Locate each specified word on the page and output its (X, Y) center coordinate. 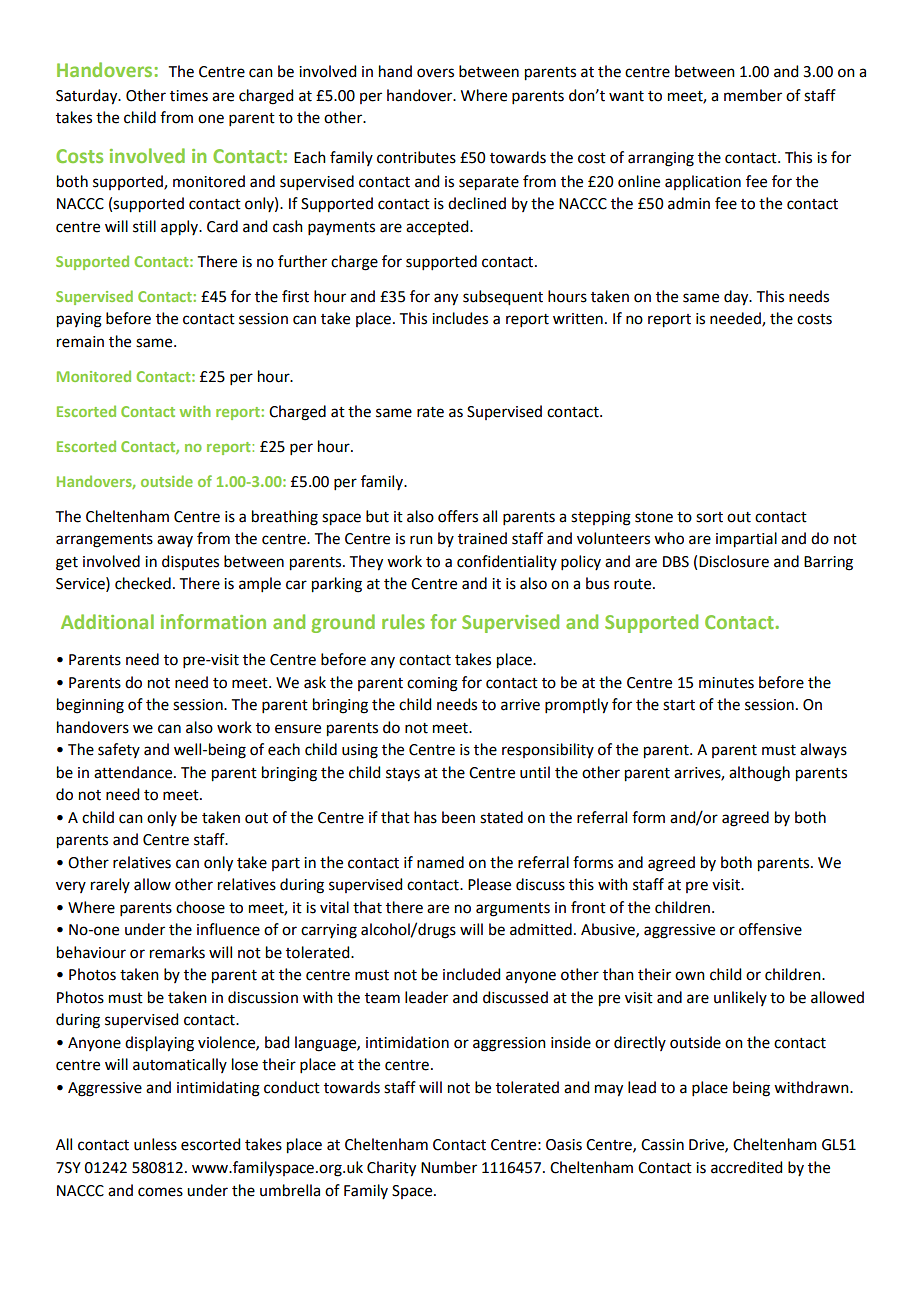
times (189, 96)
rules (403, 621)
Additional (107, 621)
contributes (416, 157)
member (753, 95)
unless (155, 1144)
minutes (726, 683)
